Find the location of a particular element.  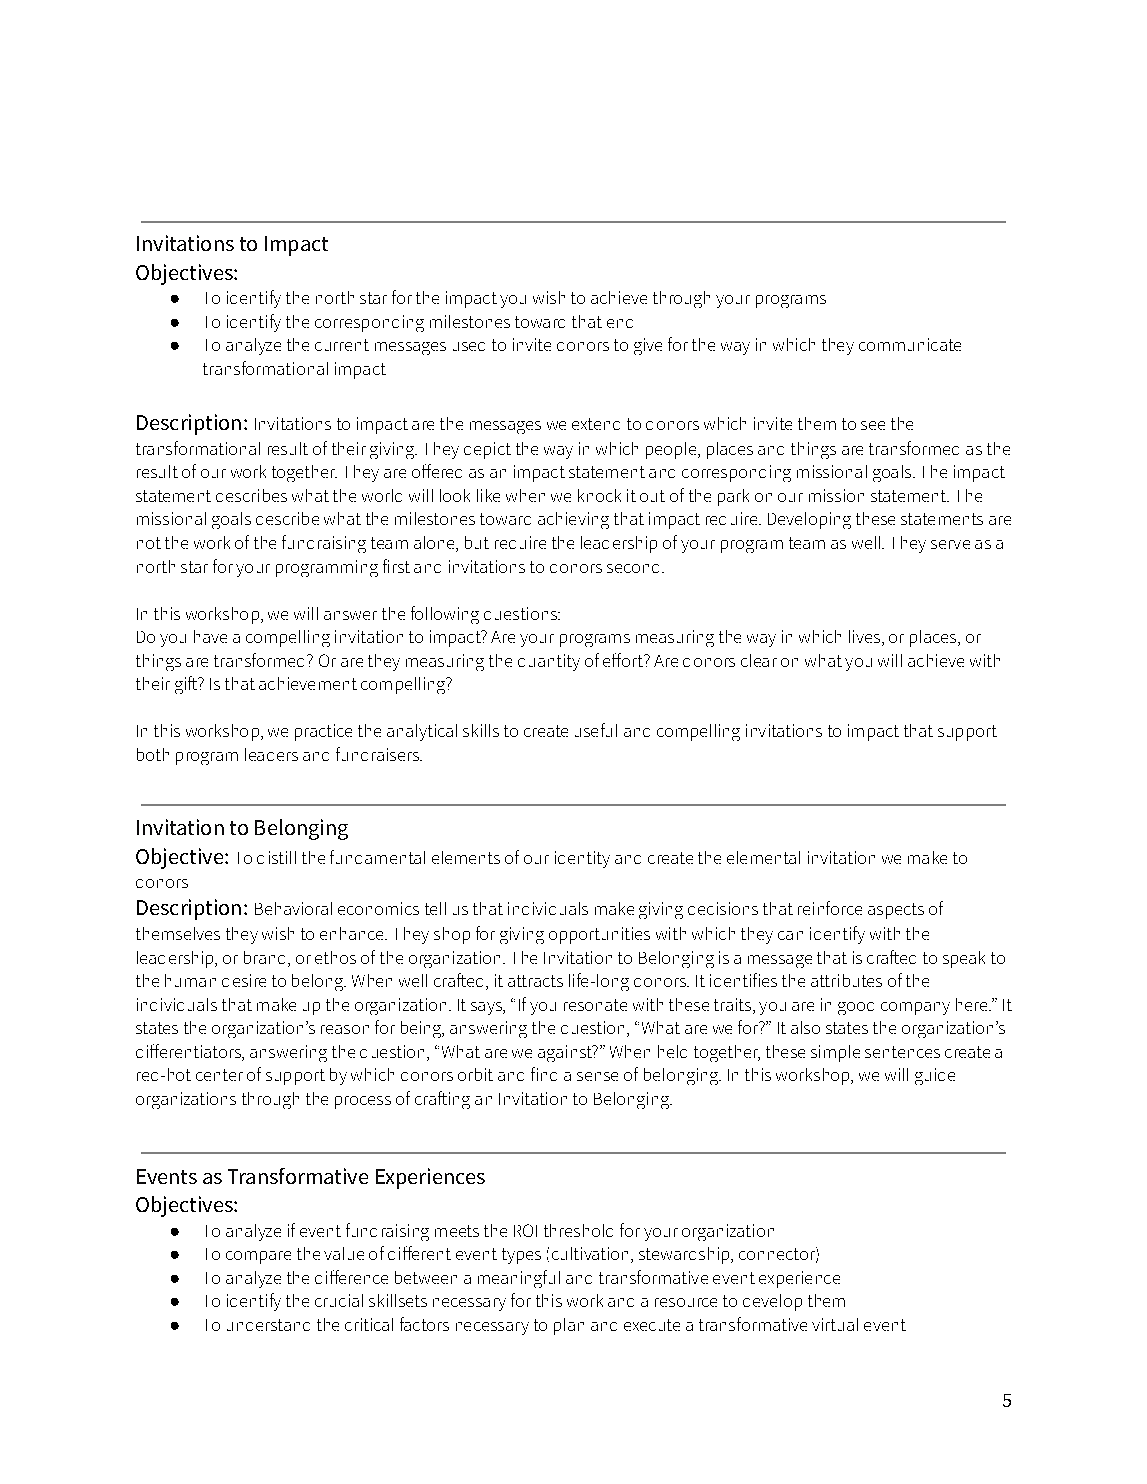

lives is located at coordinates (864, 636).
